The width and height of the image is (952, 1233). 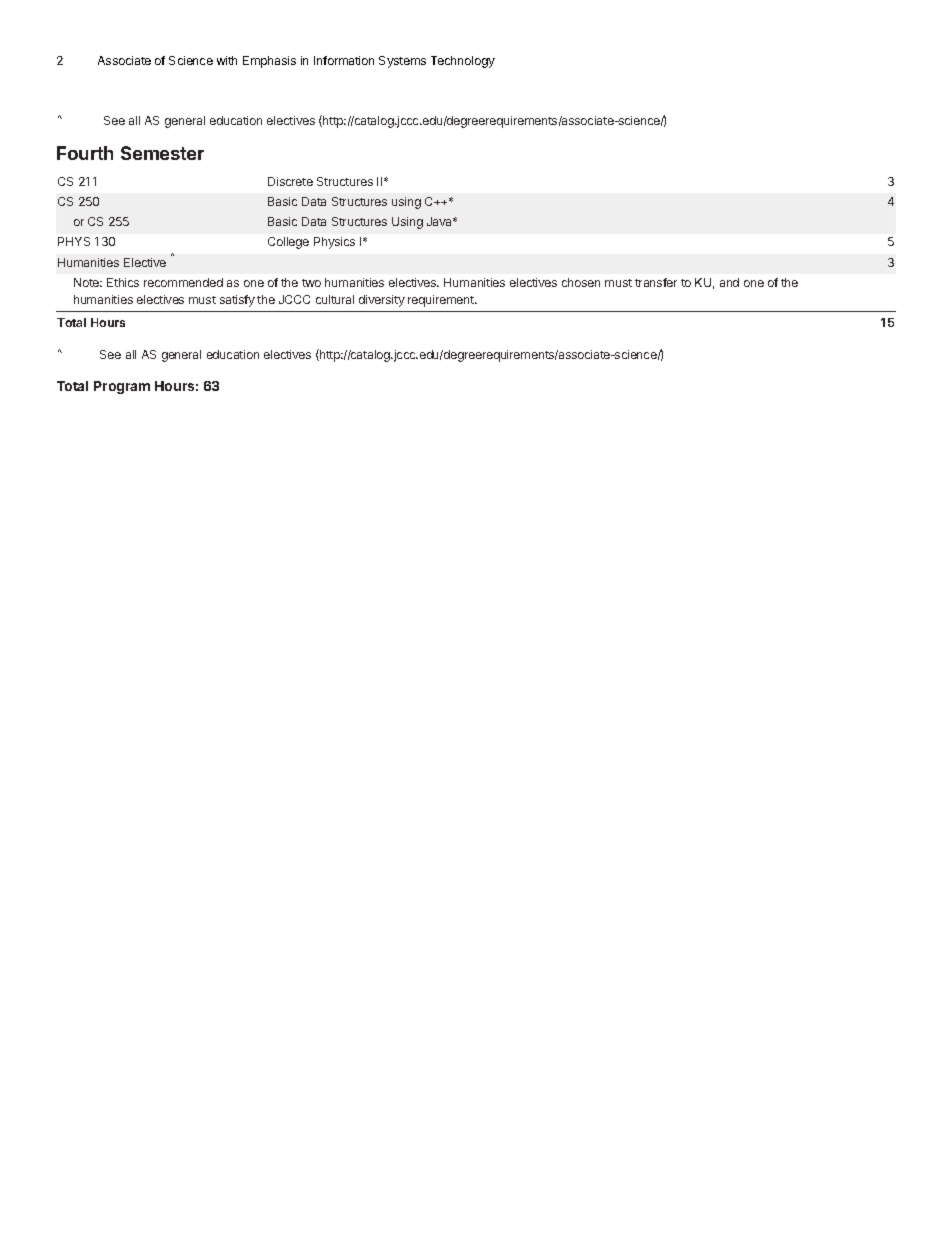 I want to click on Program, so click(x=122, y=387).
